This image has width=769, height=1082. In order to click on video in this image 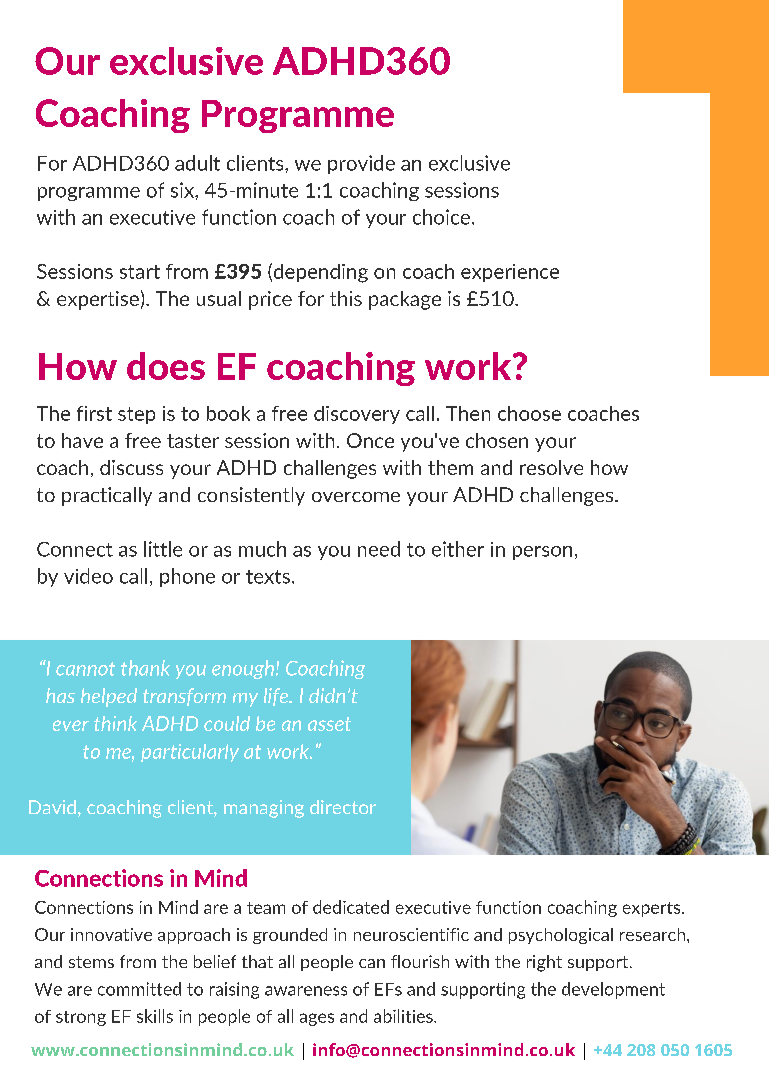, I will do `click(88, 576)`.
